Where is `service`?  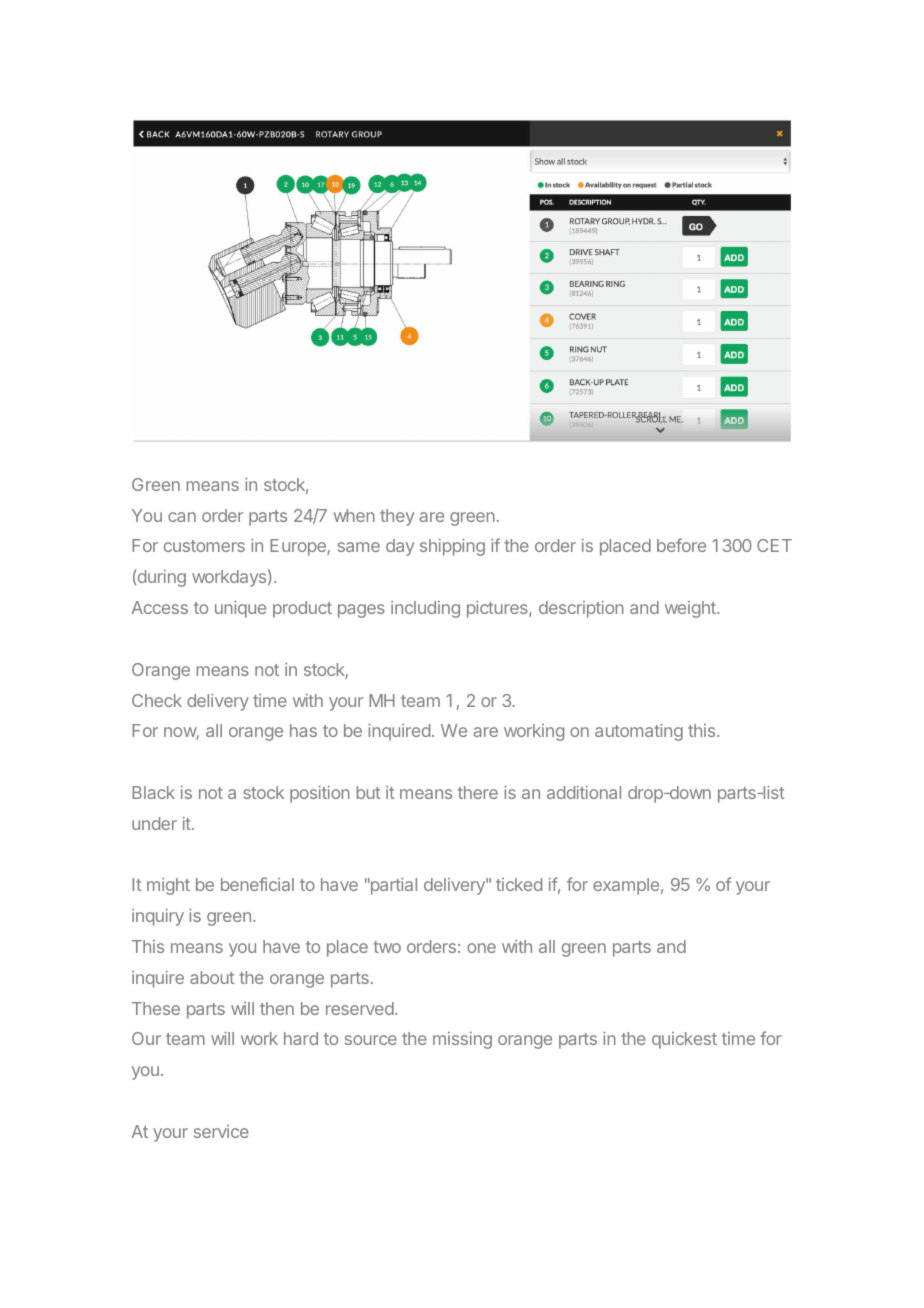 service is located at coordinates (221, 1131).
